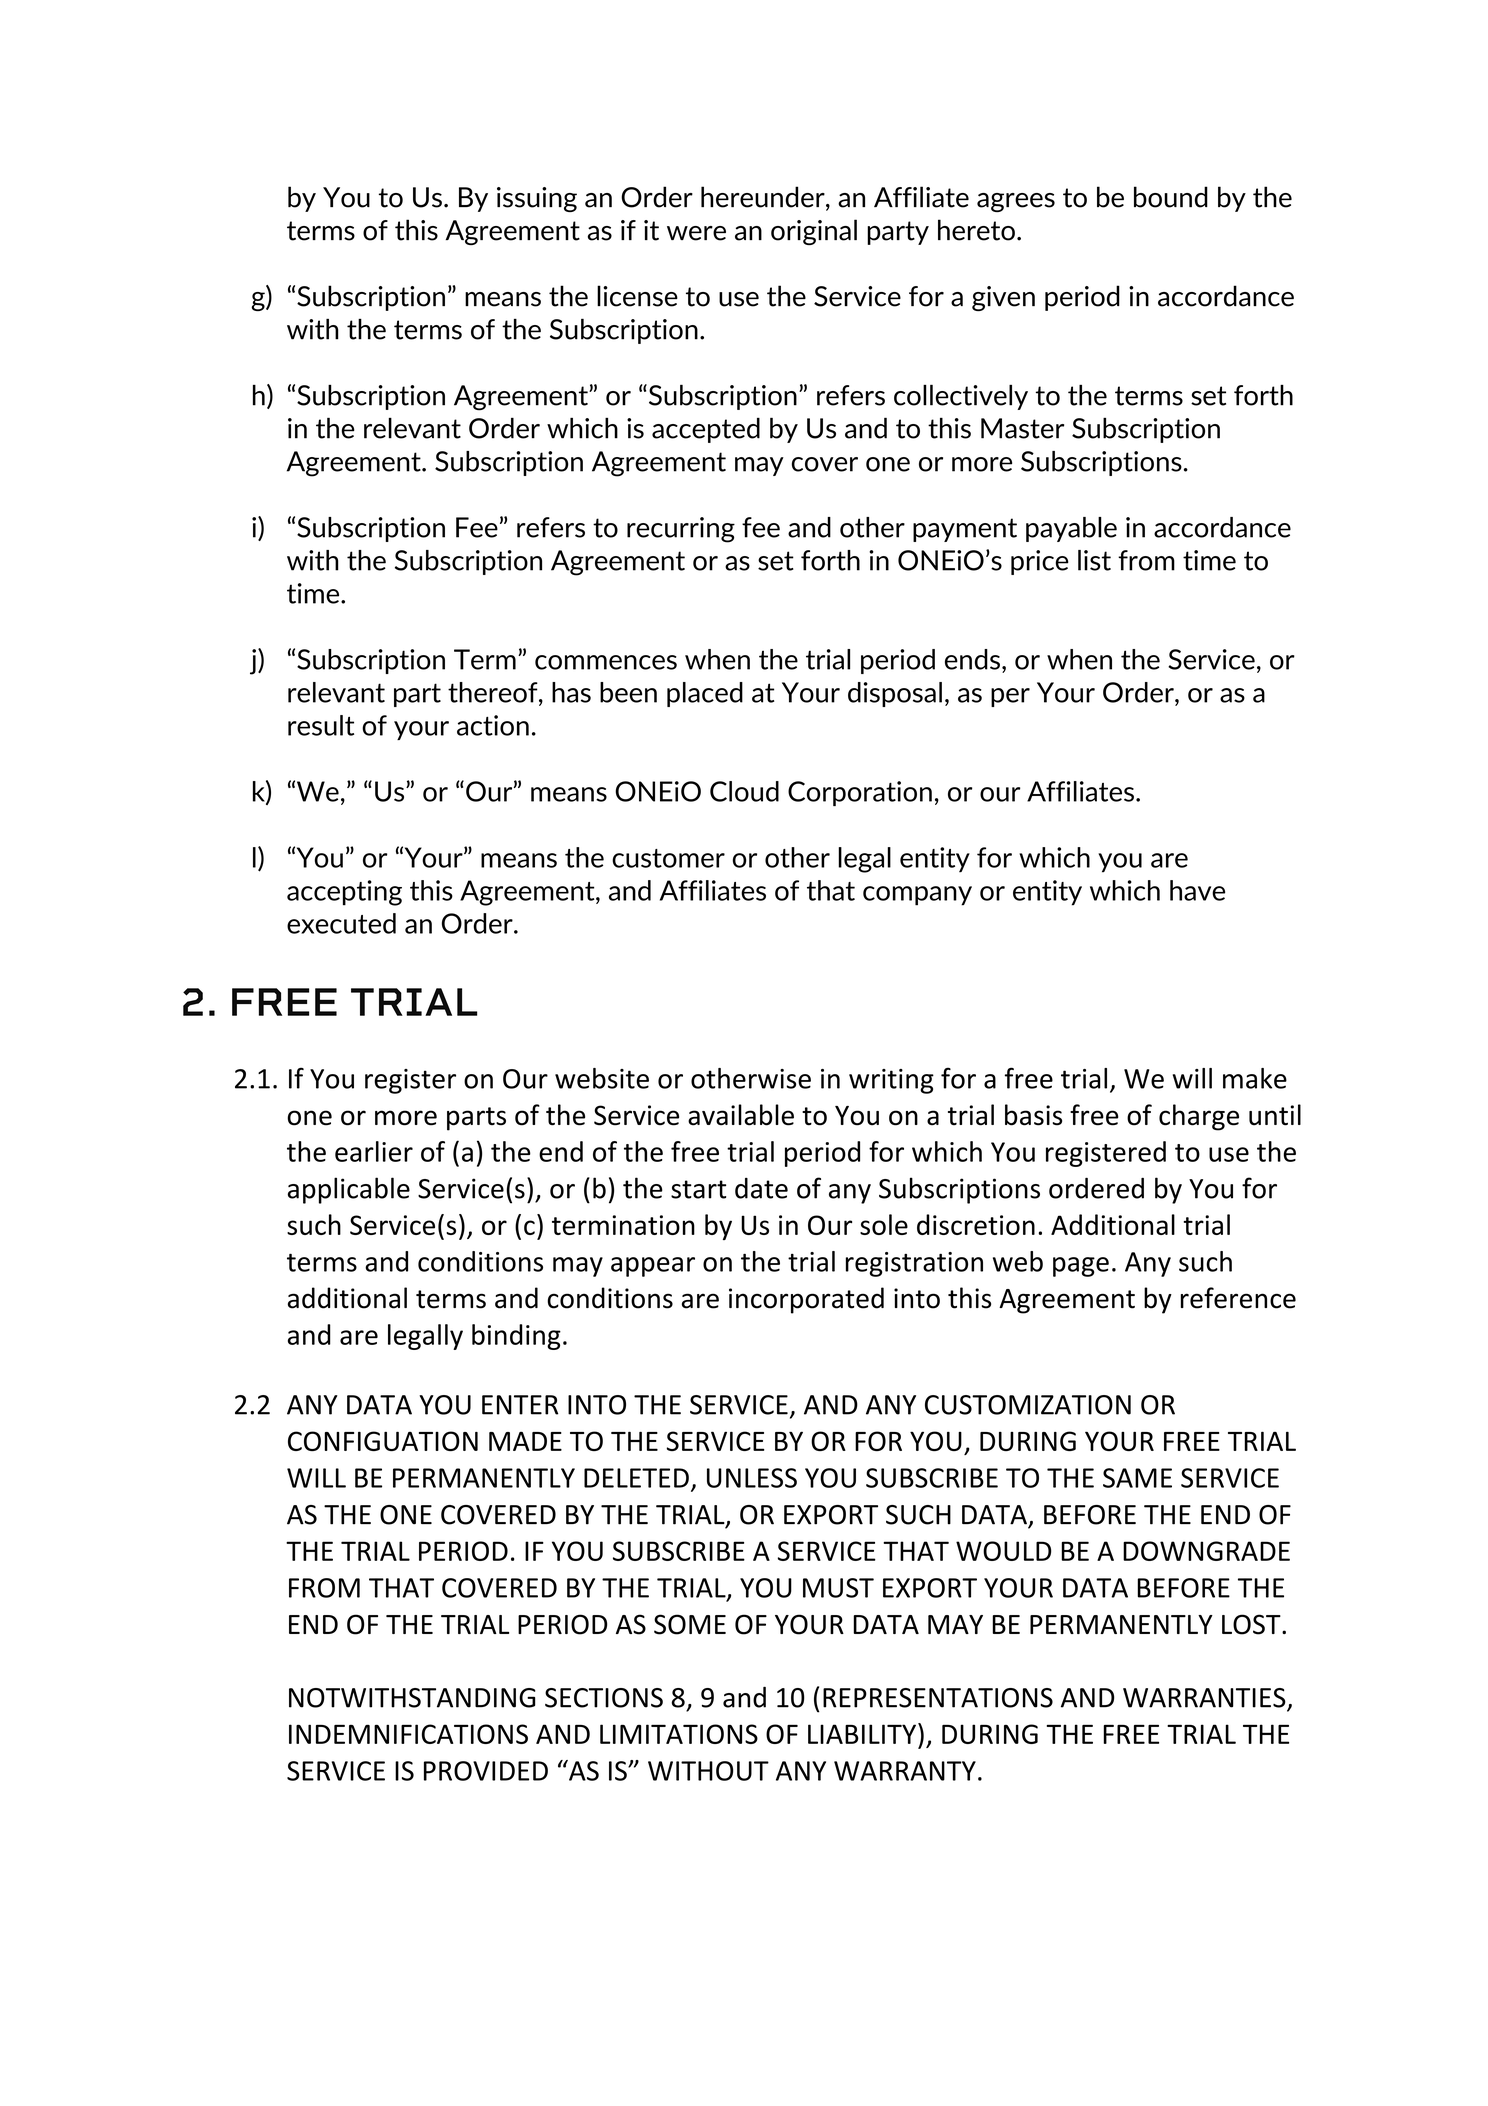 The width and height of the screenshot is (1488, 2106). Describe the element at coordinates (537, 199) in the screenshot. I see `issuing` at that location.
